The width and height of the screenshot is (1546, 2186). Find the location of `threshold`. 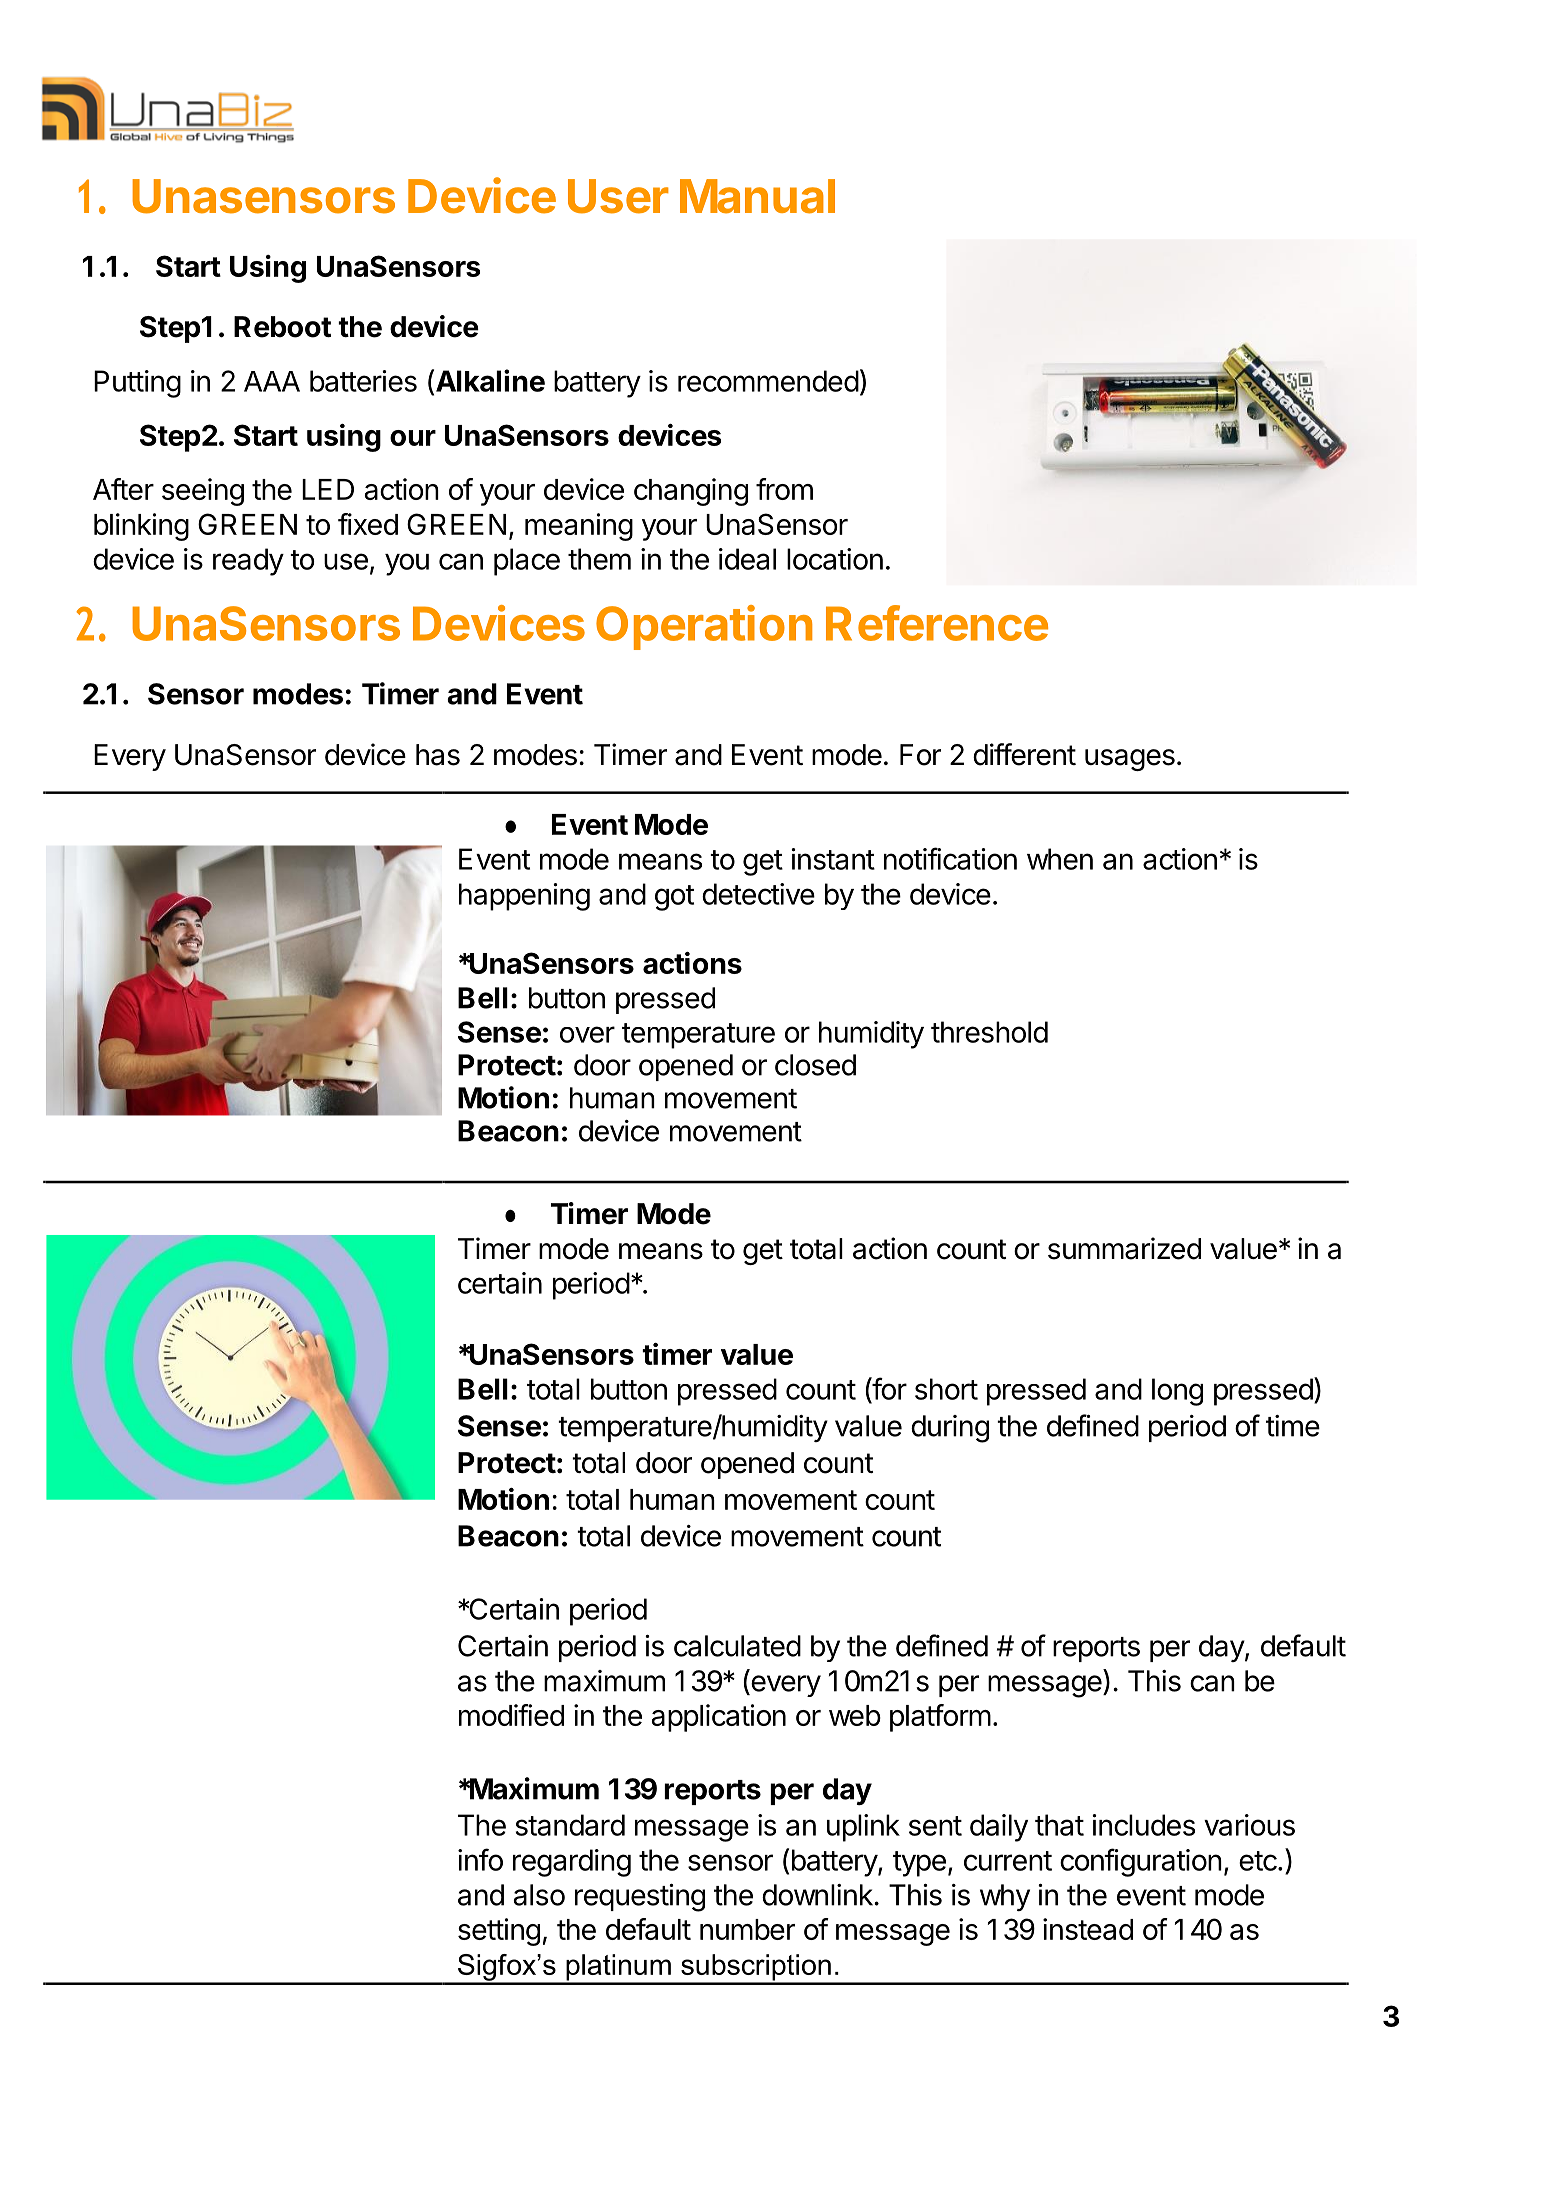

threshold is located at coordinates (989, 1032).
